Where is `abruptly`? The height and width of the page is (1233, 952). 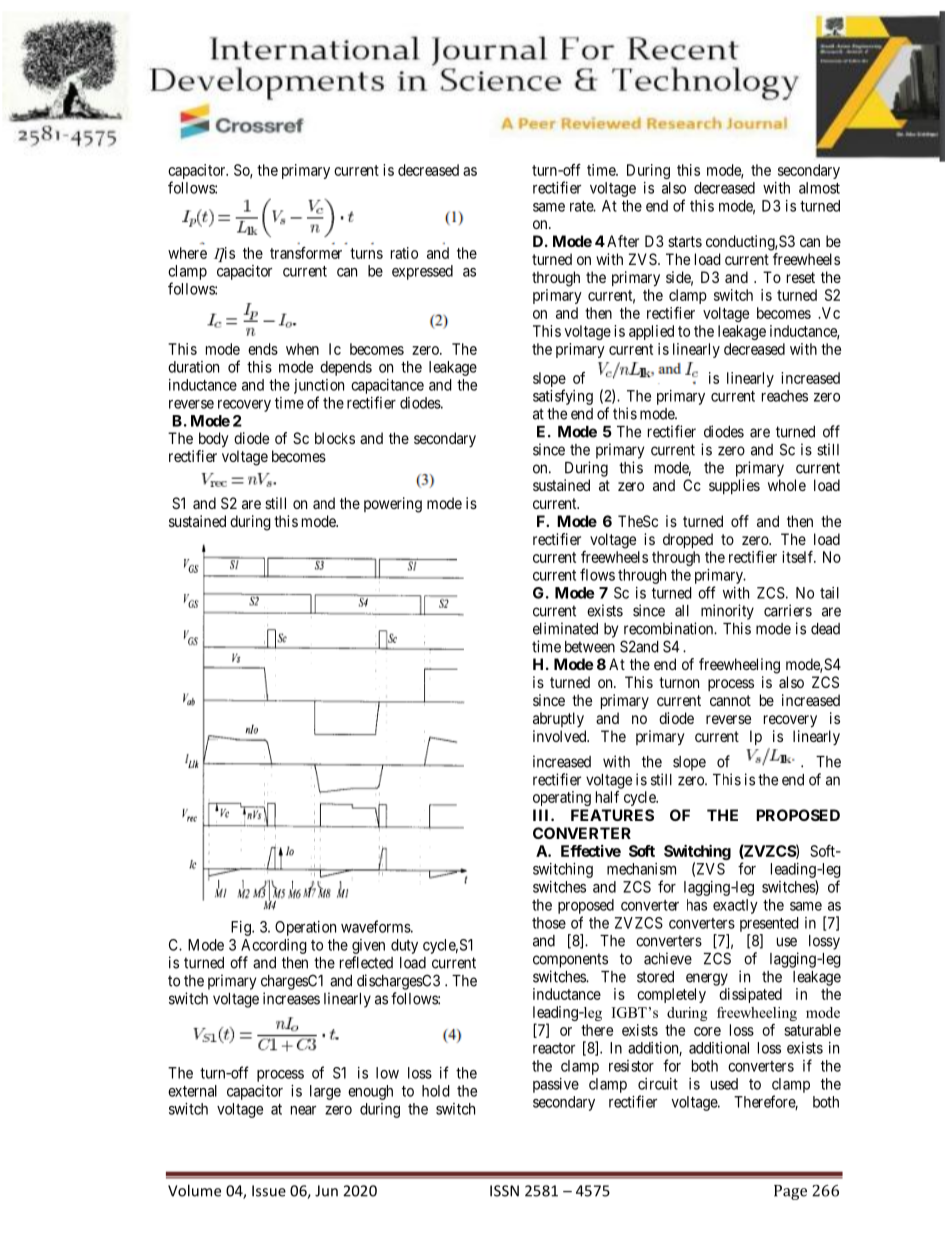 abruptly is located at coordinates (558, 719).
